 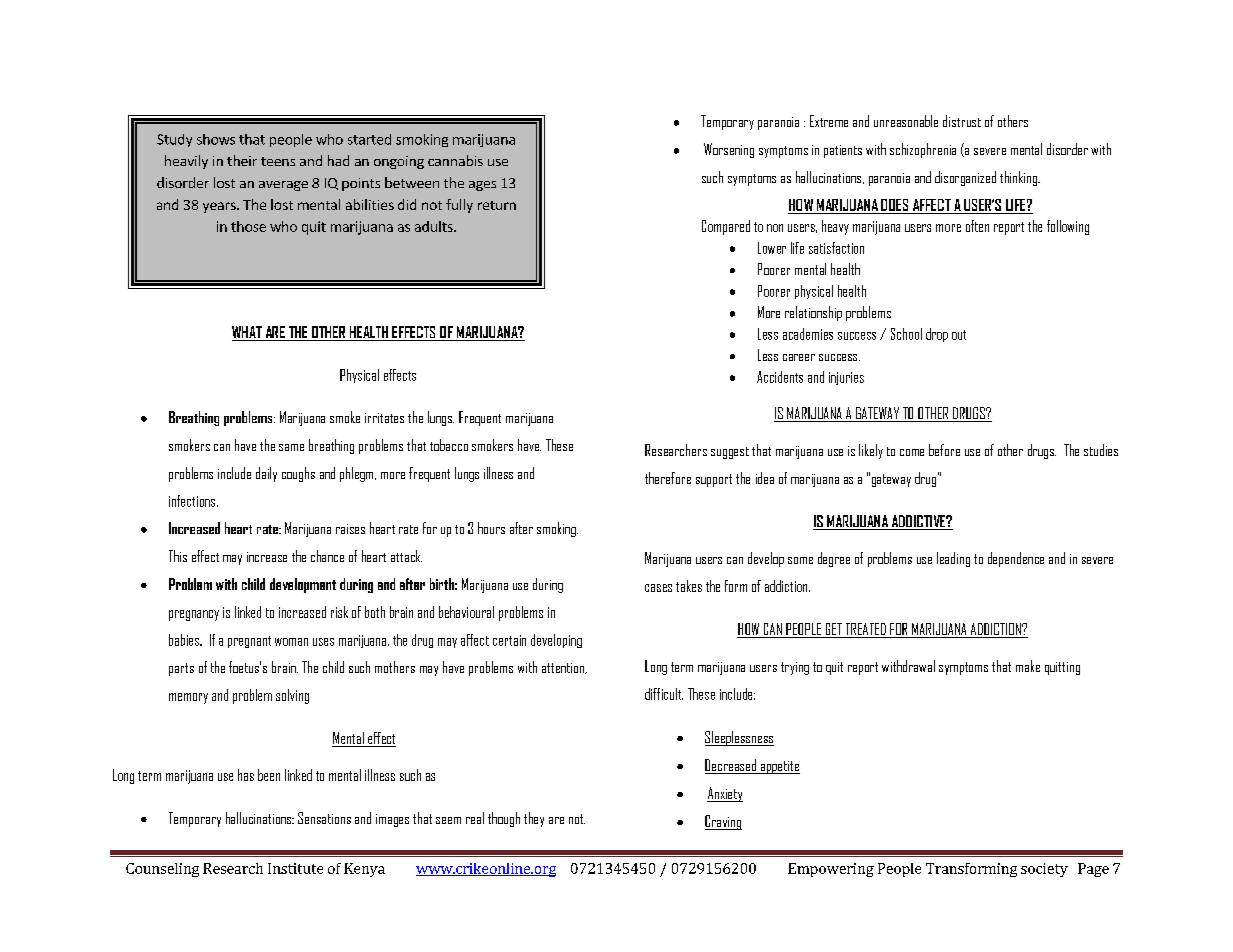 I want to click on before, so click(x=944, y=450).
